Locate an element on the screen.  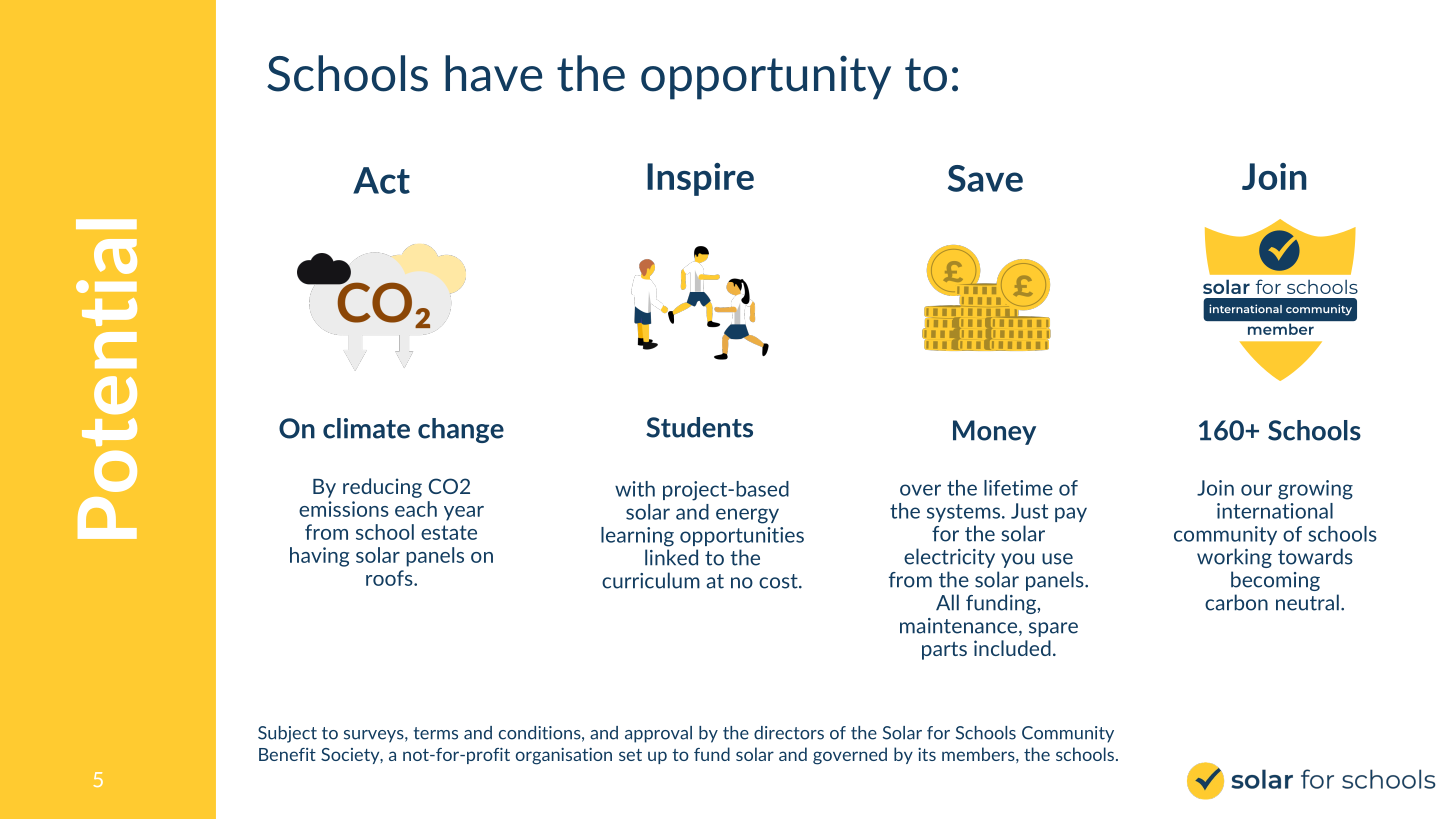
energy is located at coordinates (747, 516).
